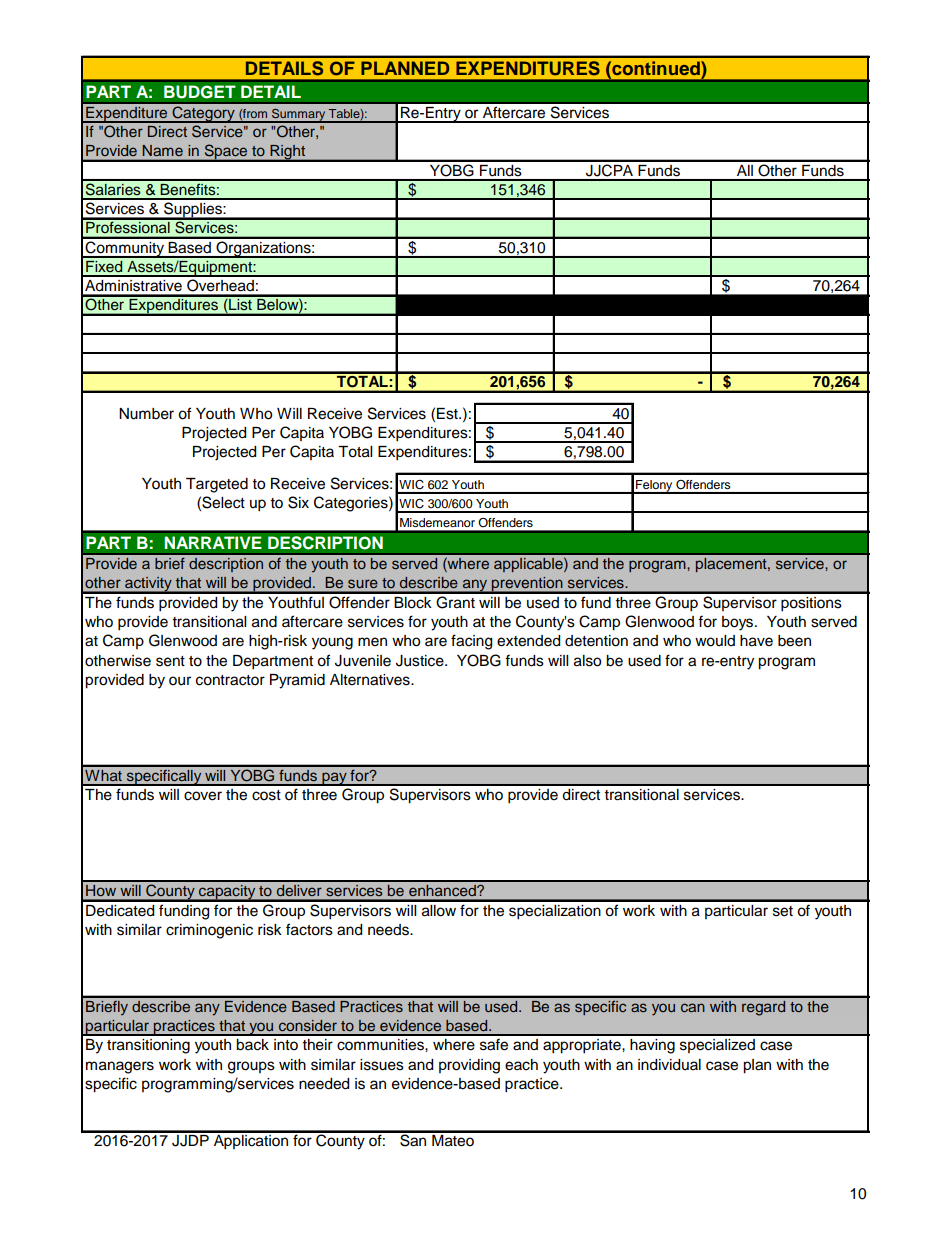 Image resolution: width=952 pixels, height=1233 pixels. Describe the element at coordinates (739, 623) in the page. I see `boys` at that location.
